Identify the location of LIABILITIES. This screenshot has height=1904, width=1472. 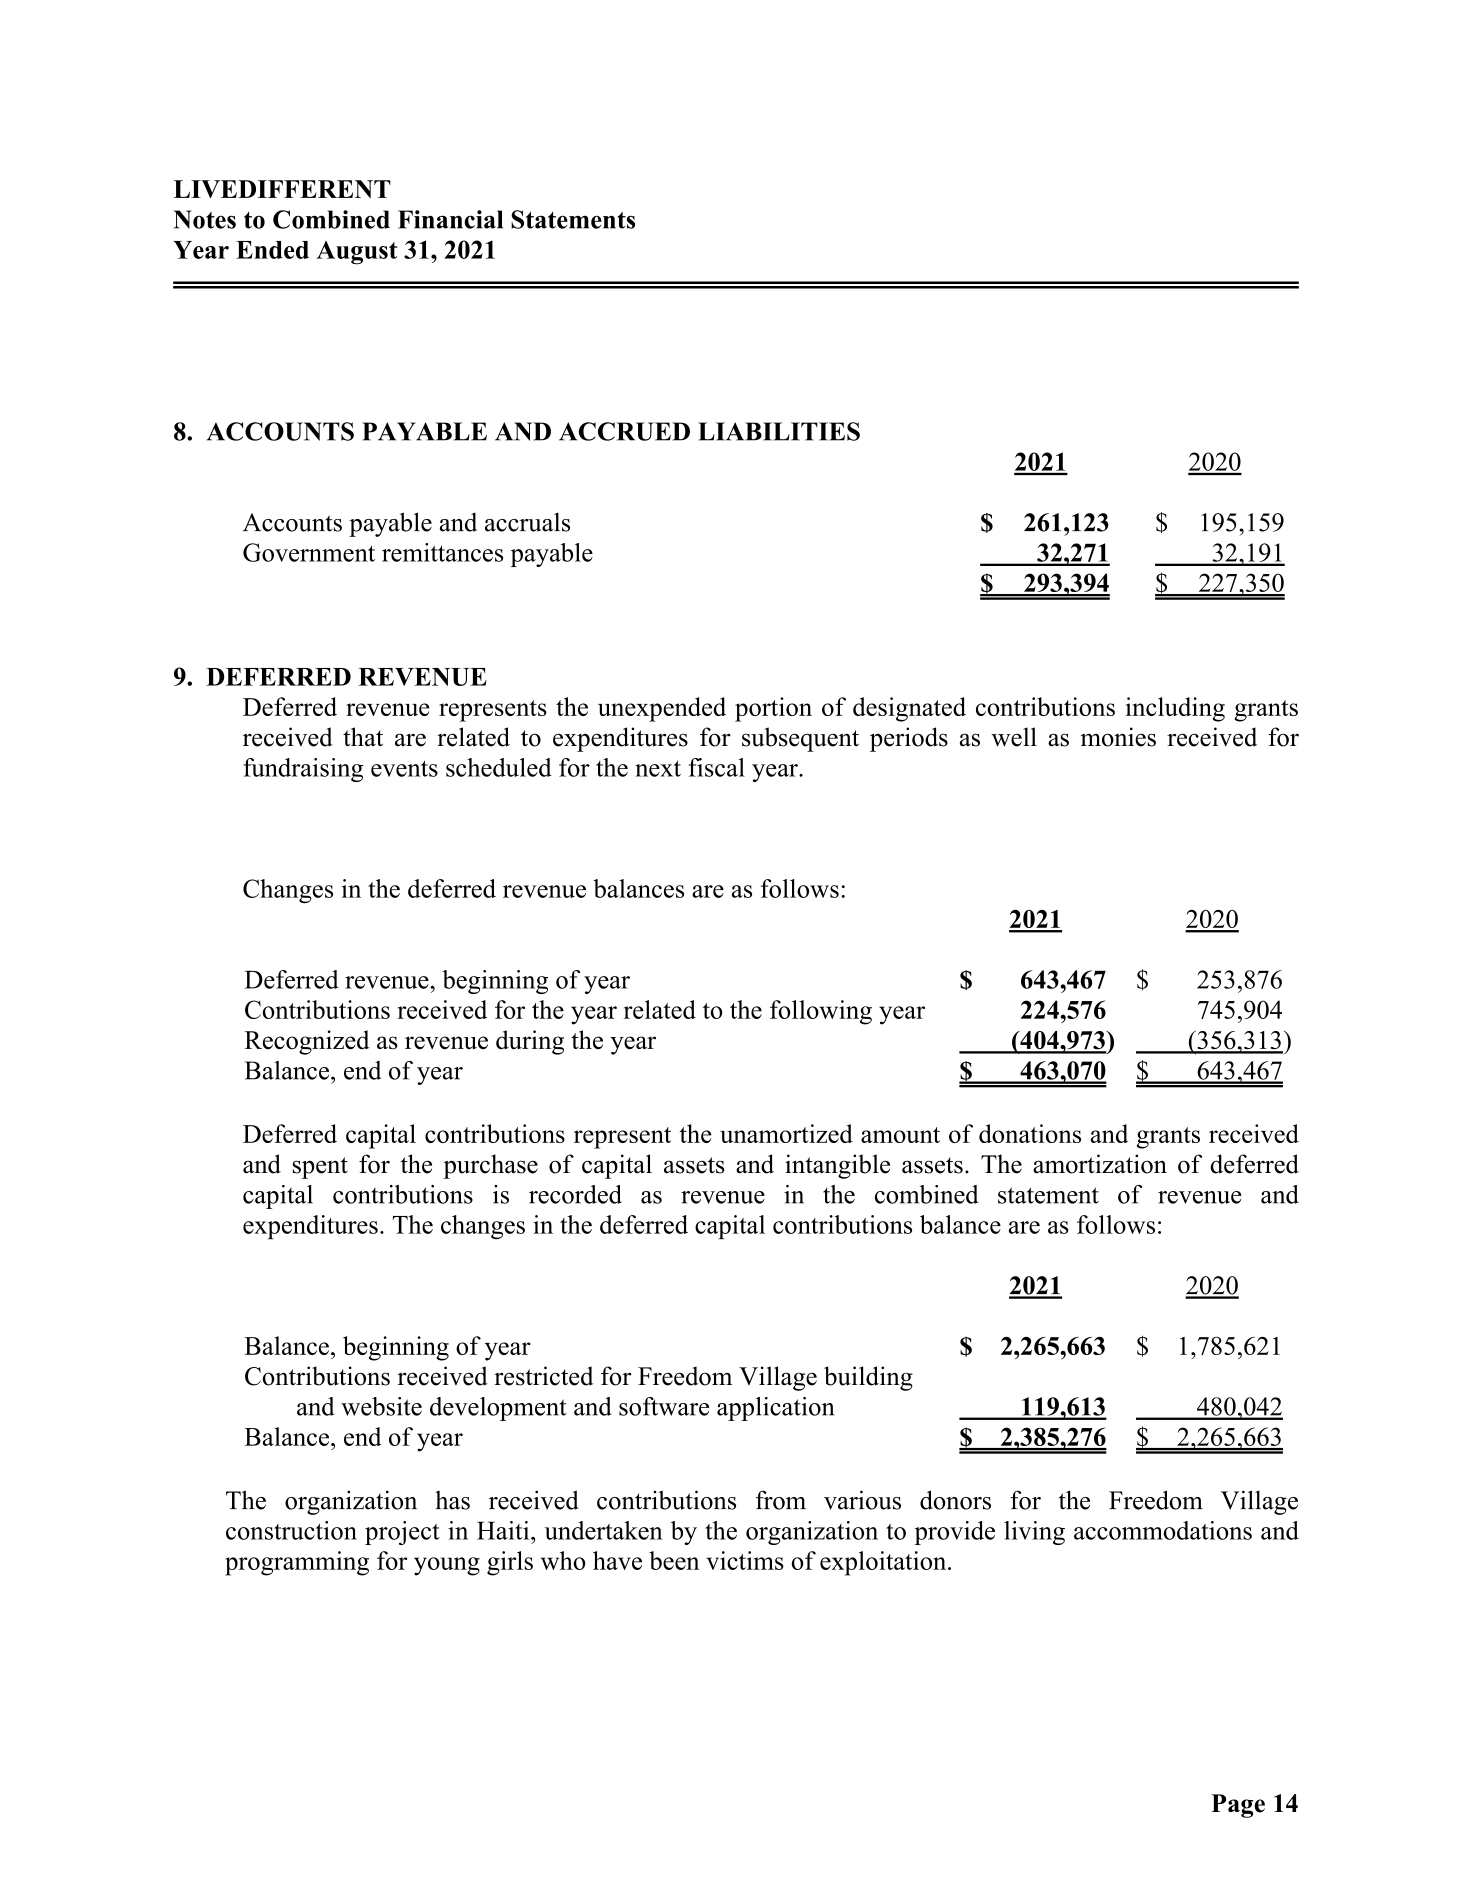
(779, 431).
